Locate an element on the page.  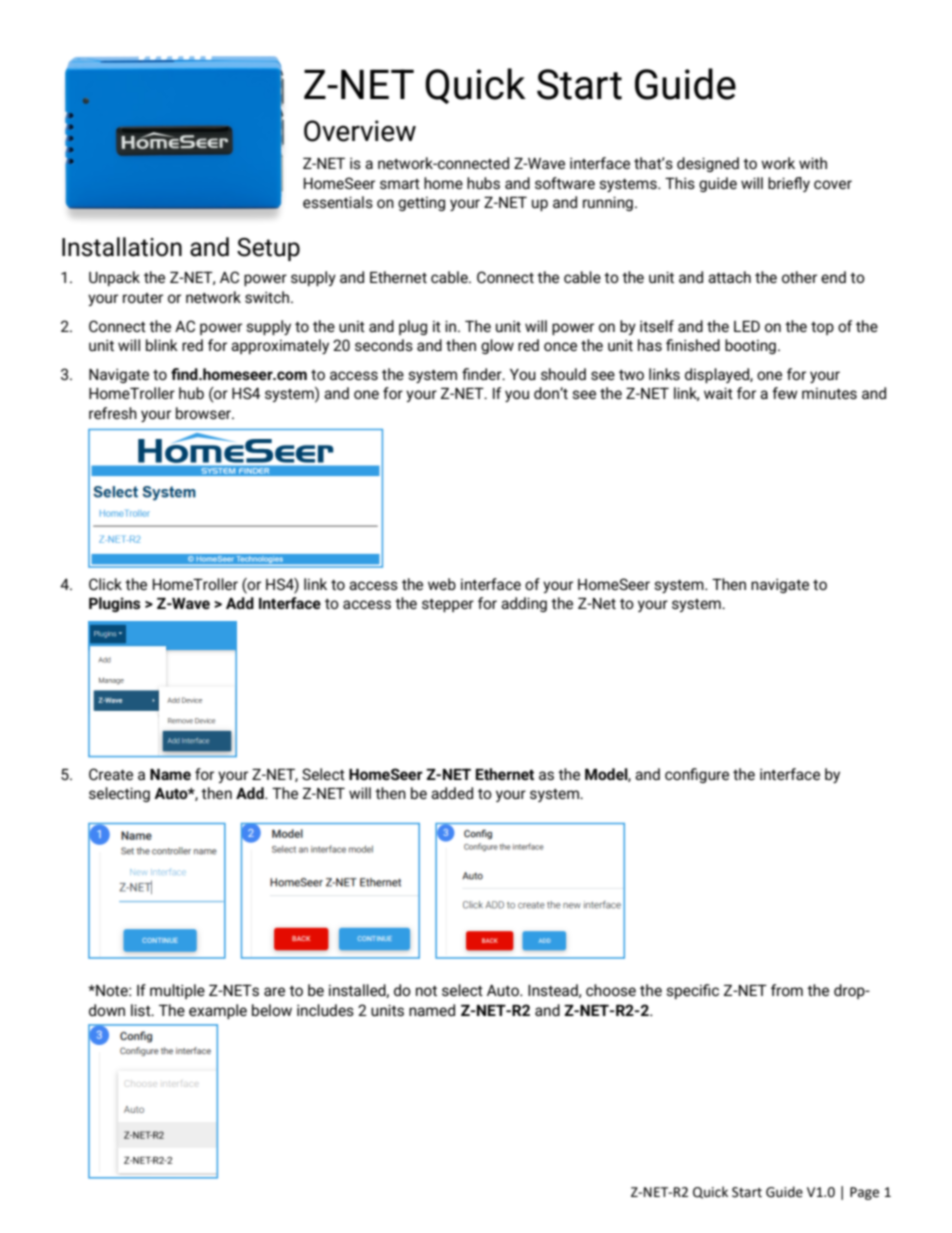
browser is located at coordinates (204, 413).
